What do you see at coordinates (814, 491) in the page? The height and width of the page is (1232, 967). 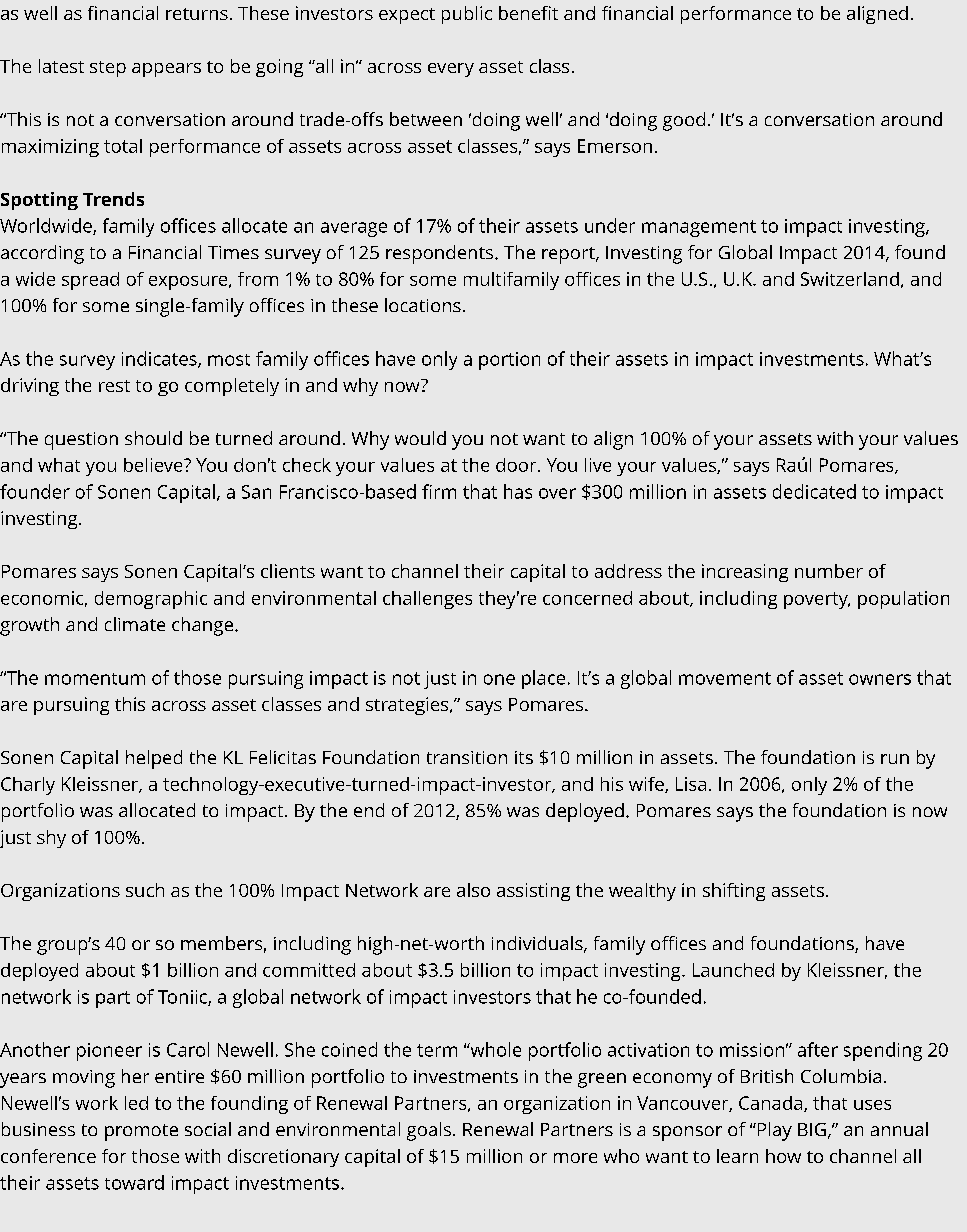 I see `dedicated` at bounding box center [814, 491].
